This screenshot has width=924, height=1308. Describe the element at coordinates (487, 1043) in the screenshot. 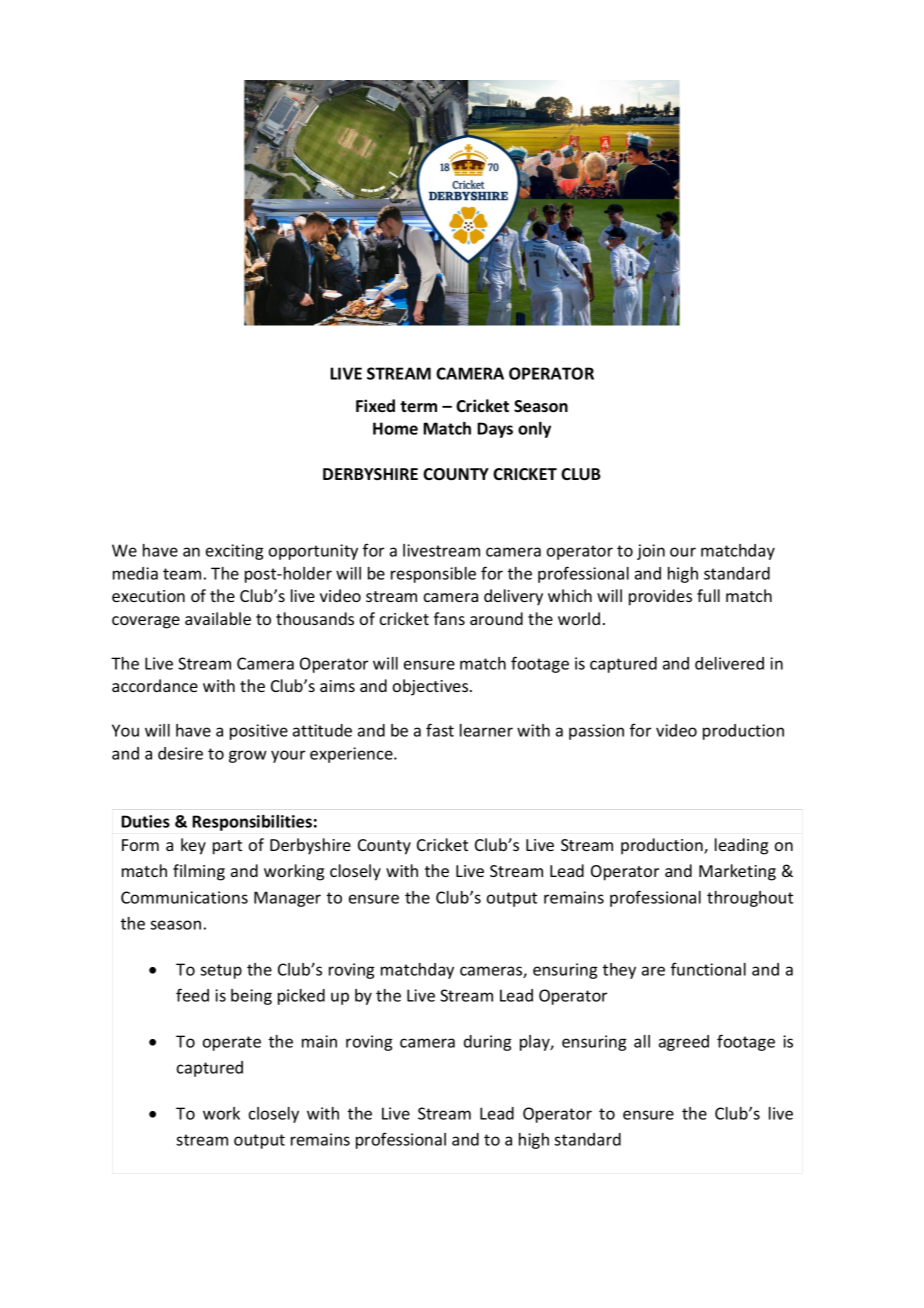

I see `during` at that location.
